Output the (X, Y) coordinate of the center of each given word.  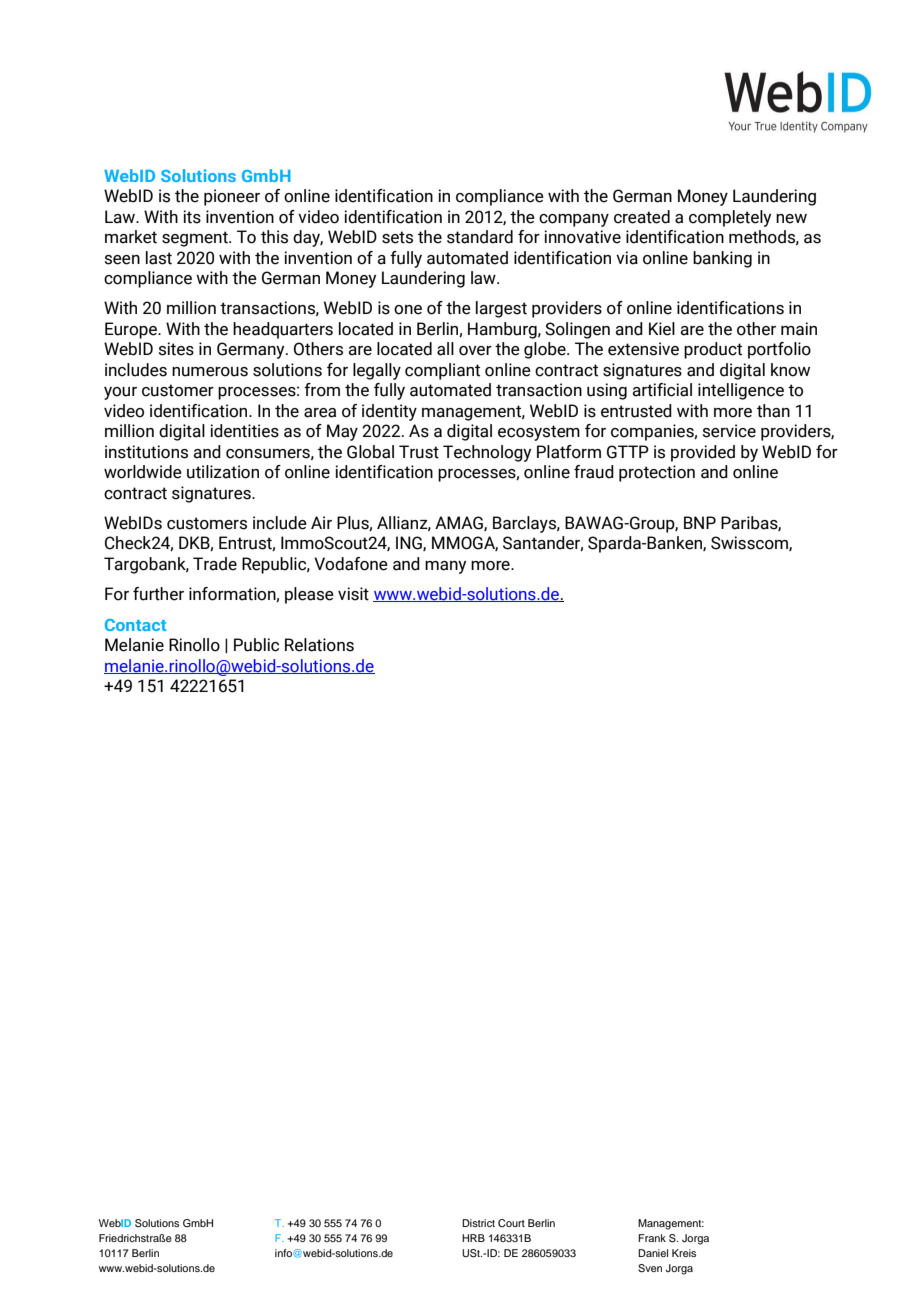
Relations (319, 645)
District (478, 1223)
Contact (135, 625)
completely (730, 218)
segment (196, 239)
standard (480, 237)
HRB (473, 1238)
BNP (700, 522)
